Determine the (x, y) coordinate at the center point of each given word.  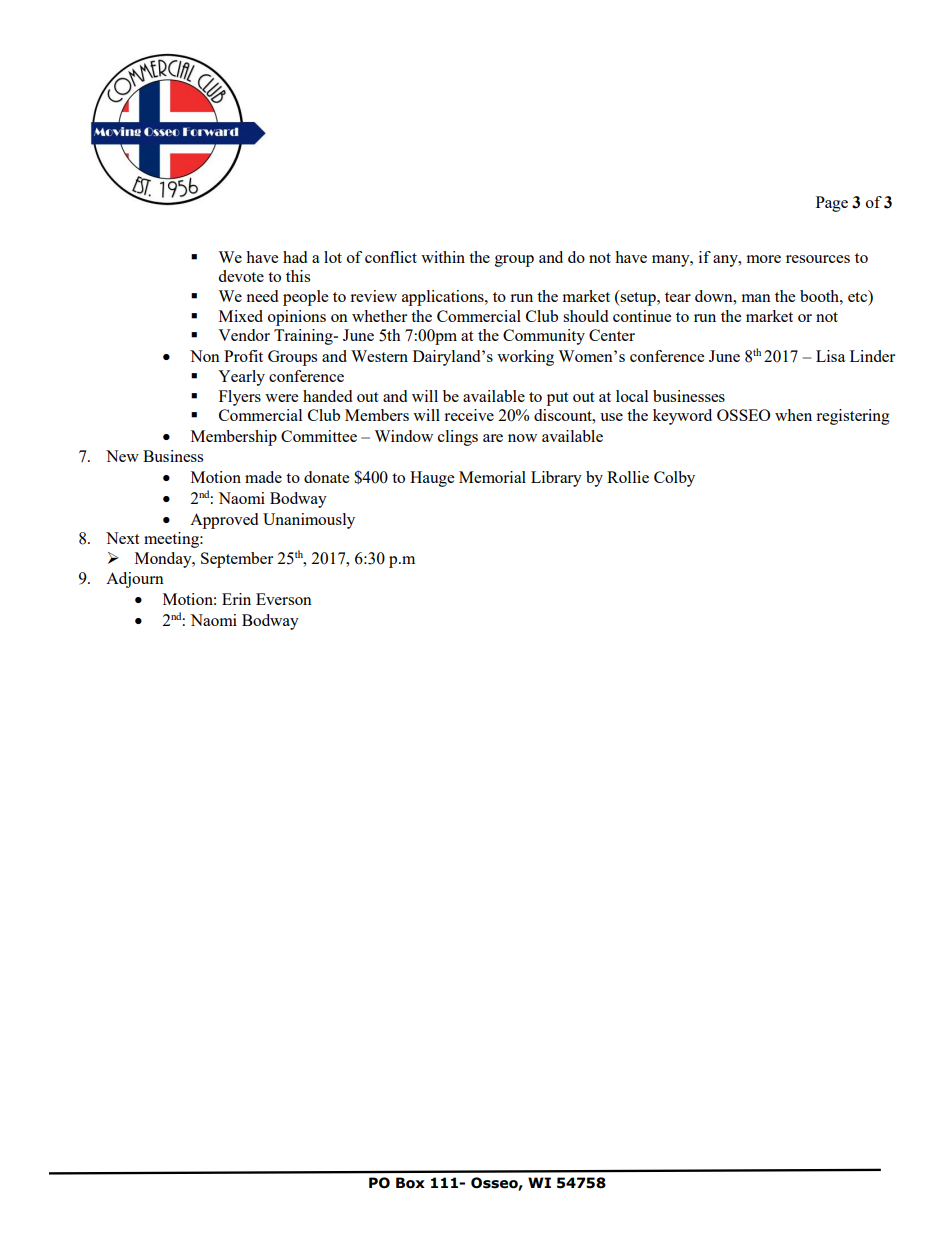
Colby (674, 479)
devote (241, 276)
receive (469, 415)
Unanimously (309, 521)
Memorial (492, 477)
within (443, 257)
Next (122, 538)
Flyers (240, 398)
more (764, 259)
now (522, 438)
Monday (164, 560)
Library (556, 479)
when (793, 415)
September (237, 560)
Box (410, 1183)
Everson (284, 599)
